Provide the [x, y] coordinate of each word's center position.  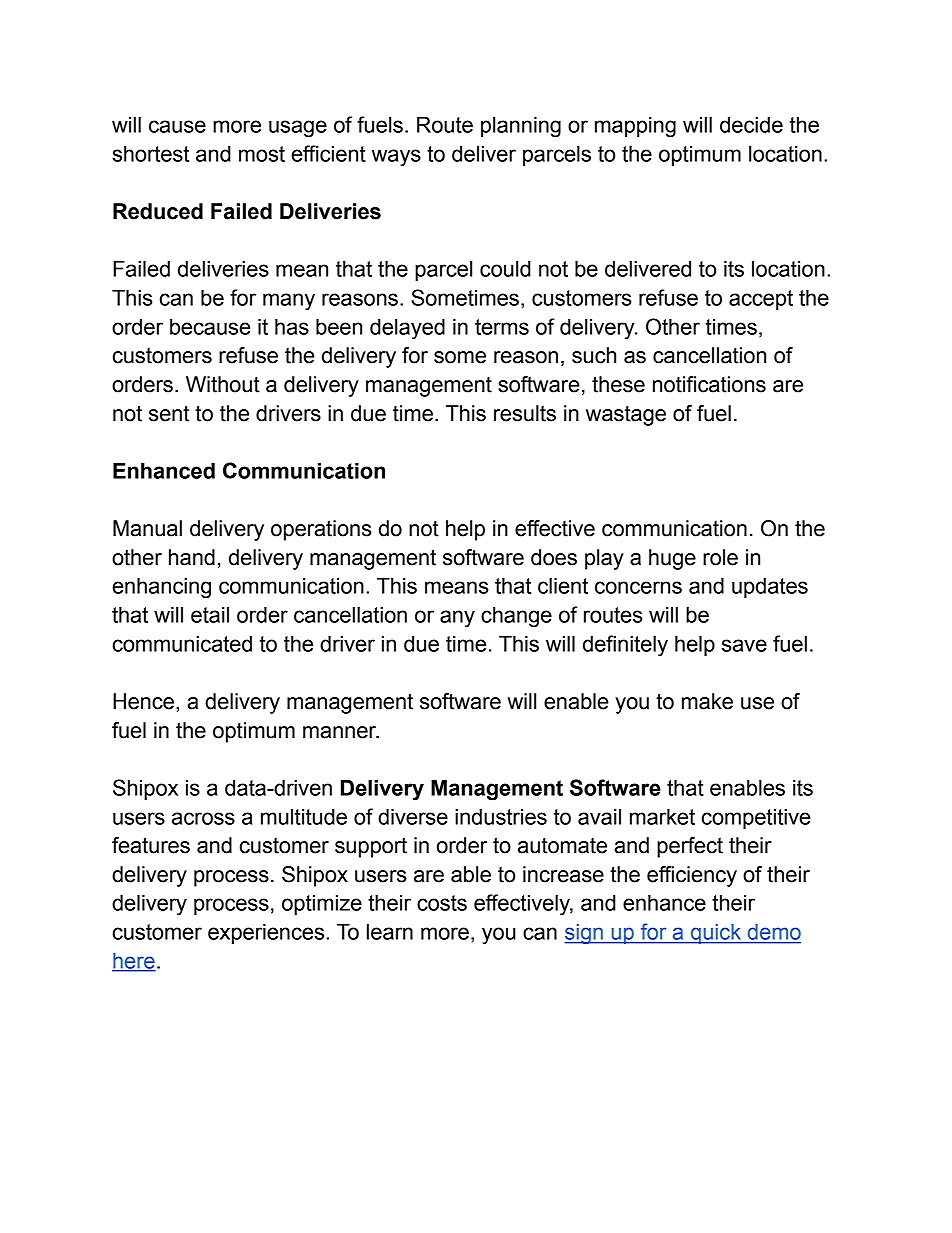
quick [716, 934]
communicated [182, 644]
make [707, 701]
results [525, 413]
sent [169, 413]
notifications [709, 384]
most [262, 154]
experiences [267, 934]
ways [396, 158]
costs [442, 903]
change [516, 617]
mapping [635, 127]
